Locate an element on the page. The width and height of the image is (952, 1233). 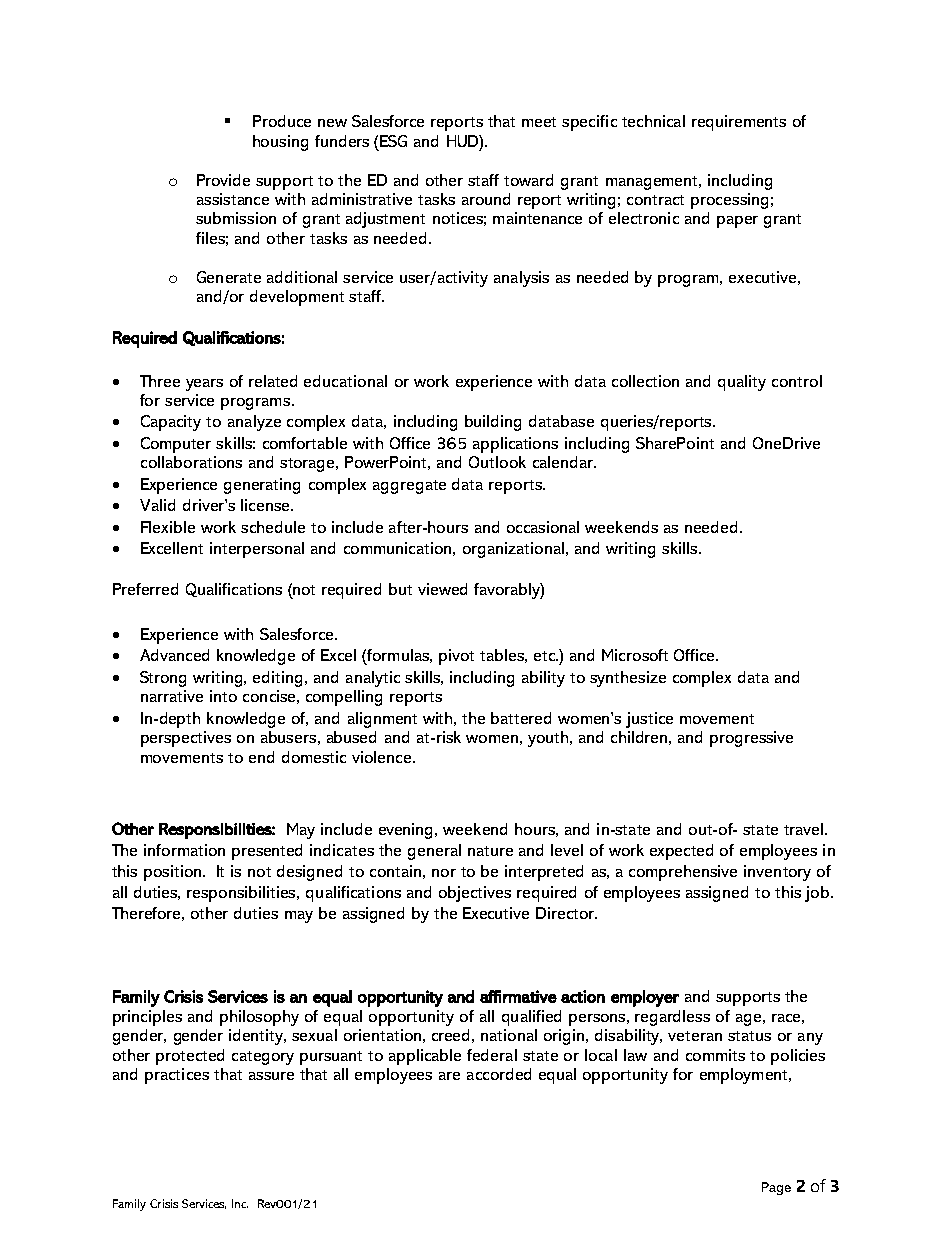
building is located at coordinates (493, 423).
